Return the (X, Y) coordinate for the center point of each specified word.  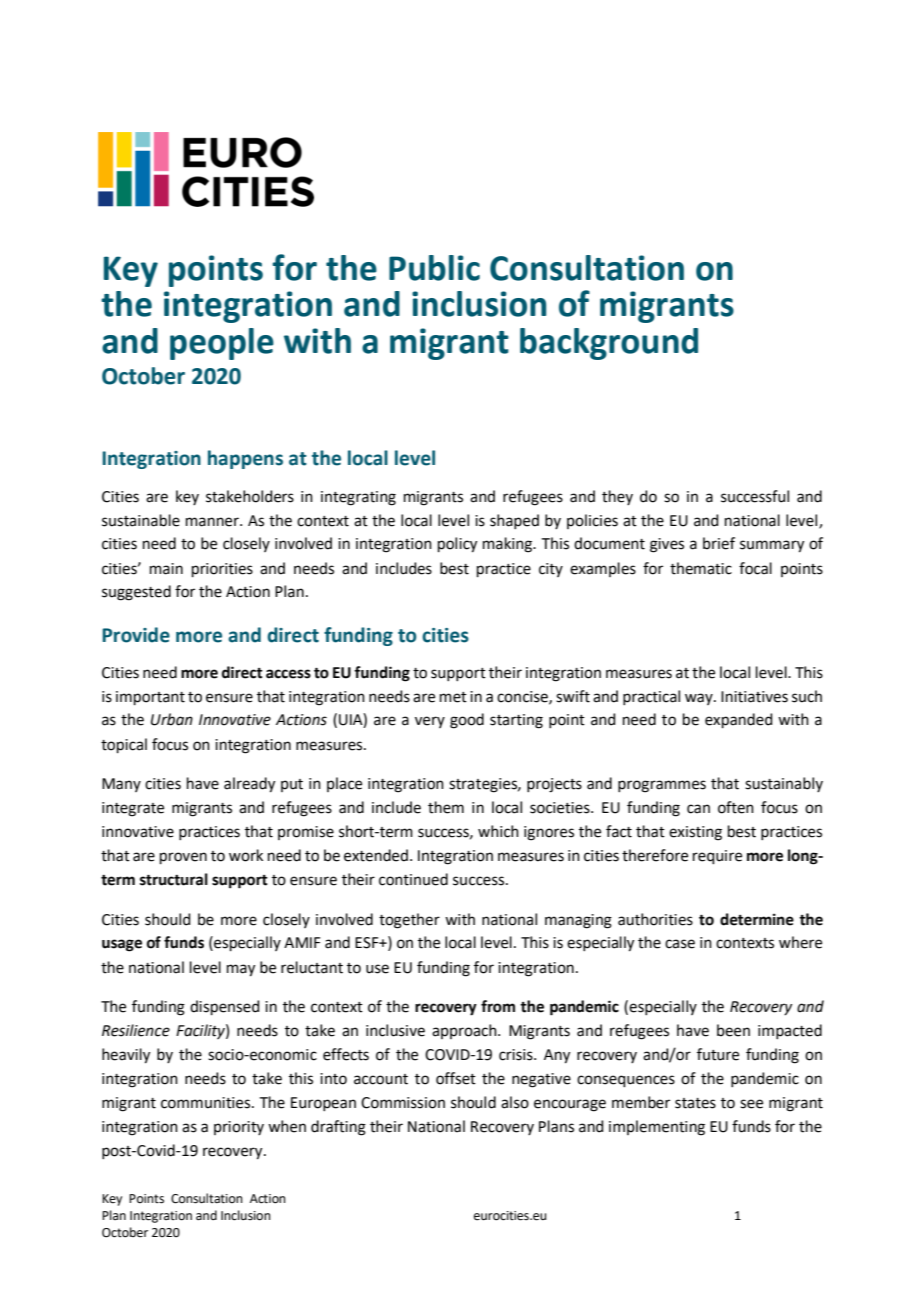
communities (207, 1103)
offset (456, 1078)
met (453, 697)
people (222, 344)
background (609, 344)
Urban (172, 719)
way (700, 699)
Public (434, 268)
